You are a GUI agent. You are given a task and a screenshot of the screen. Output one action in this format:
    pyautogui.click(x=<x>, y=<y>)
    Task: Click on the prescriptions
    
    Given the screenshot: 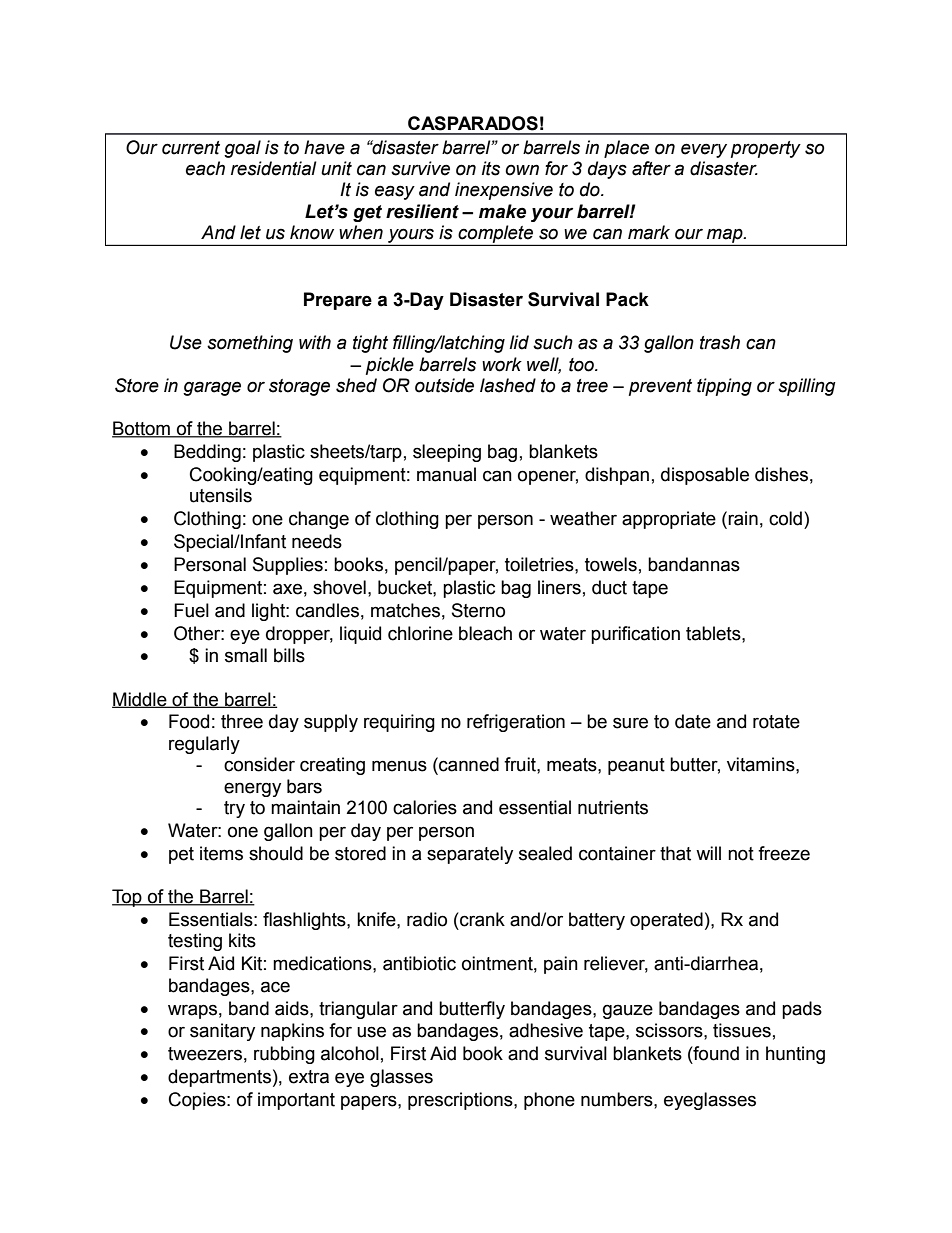 What is the action you would take?
    pyautogui.click(x=461, y=1101)
